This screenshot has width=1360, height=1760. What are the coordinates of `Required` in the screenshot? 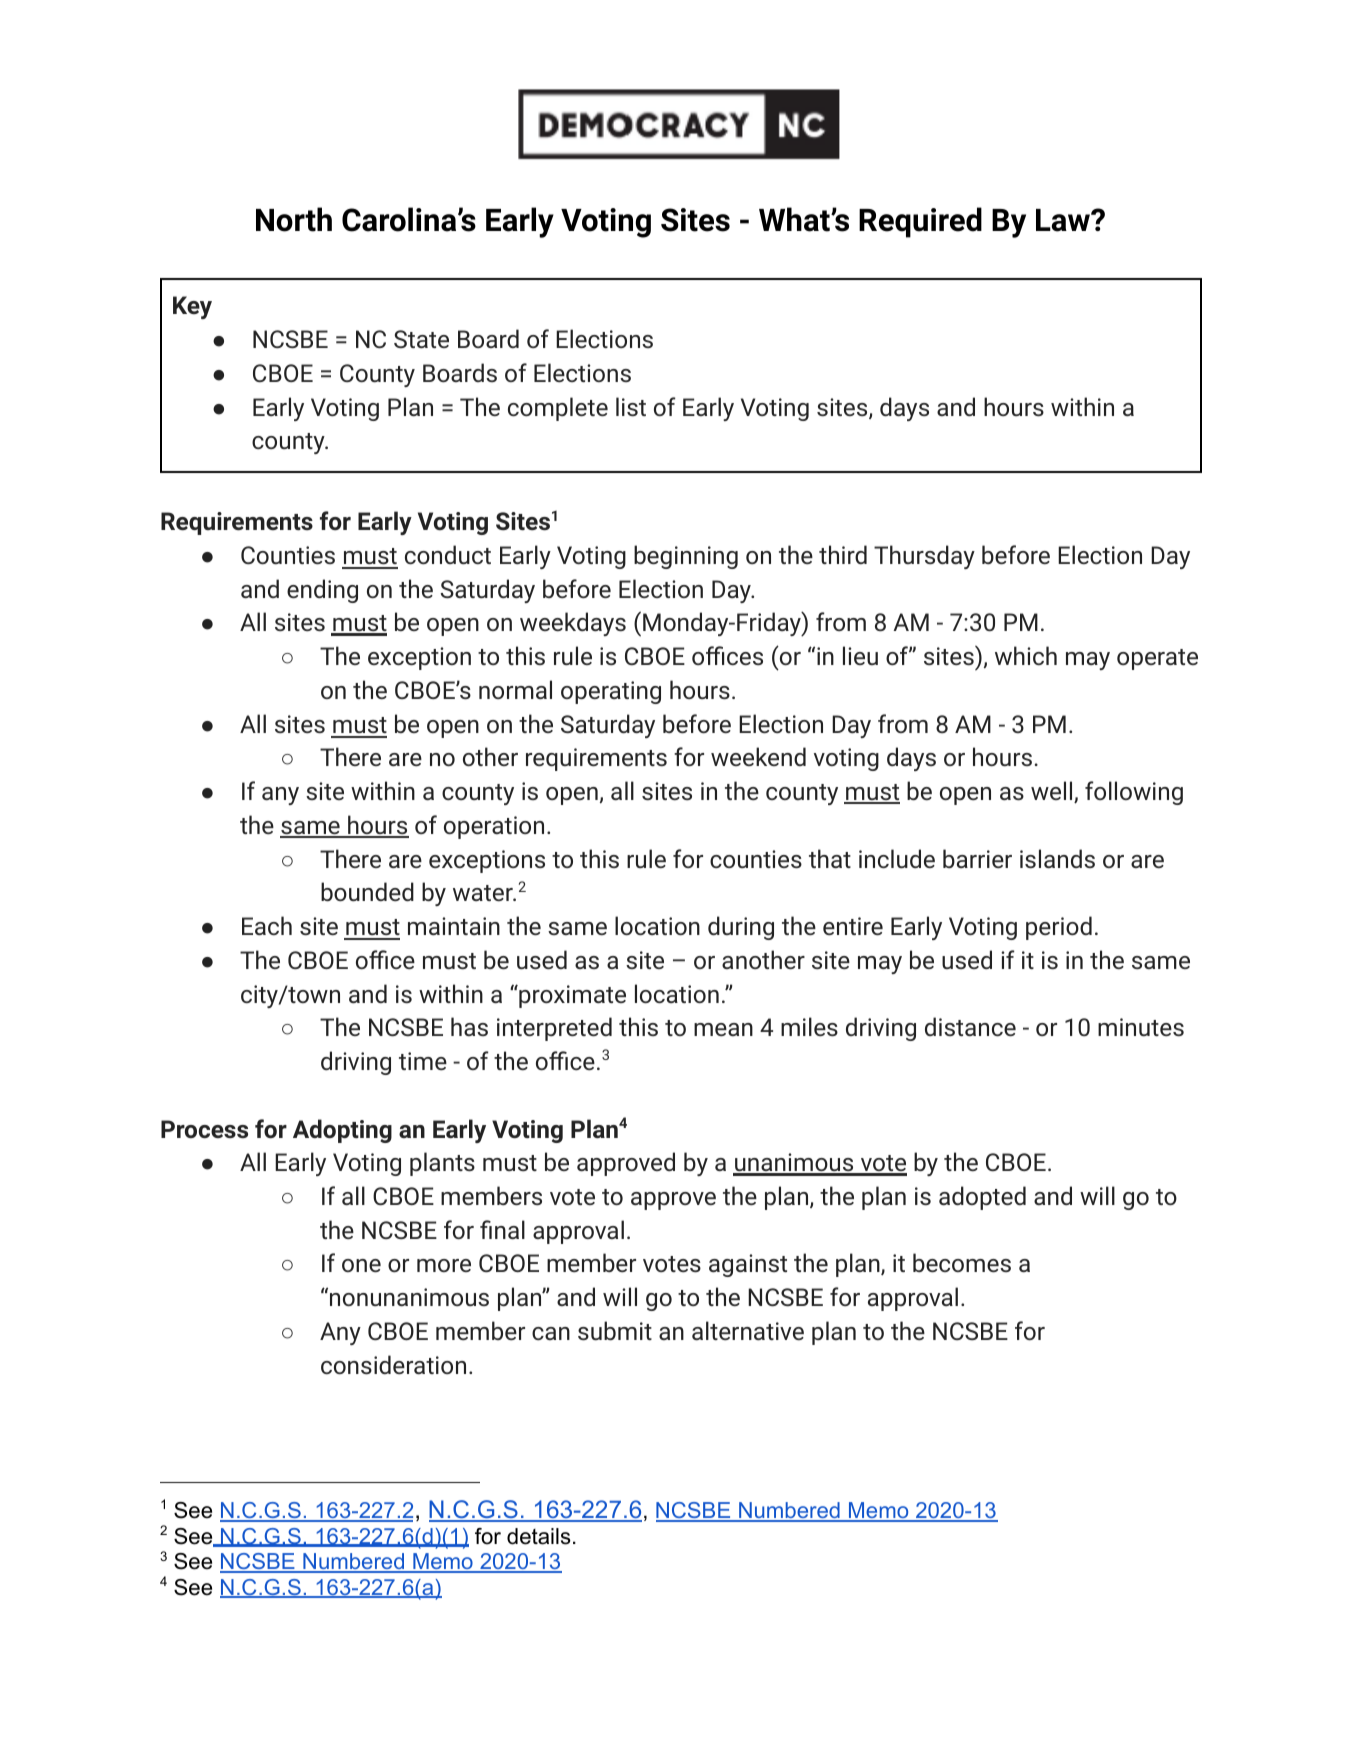 It's located at (920, 222).
